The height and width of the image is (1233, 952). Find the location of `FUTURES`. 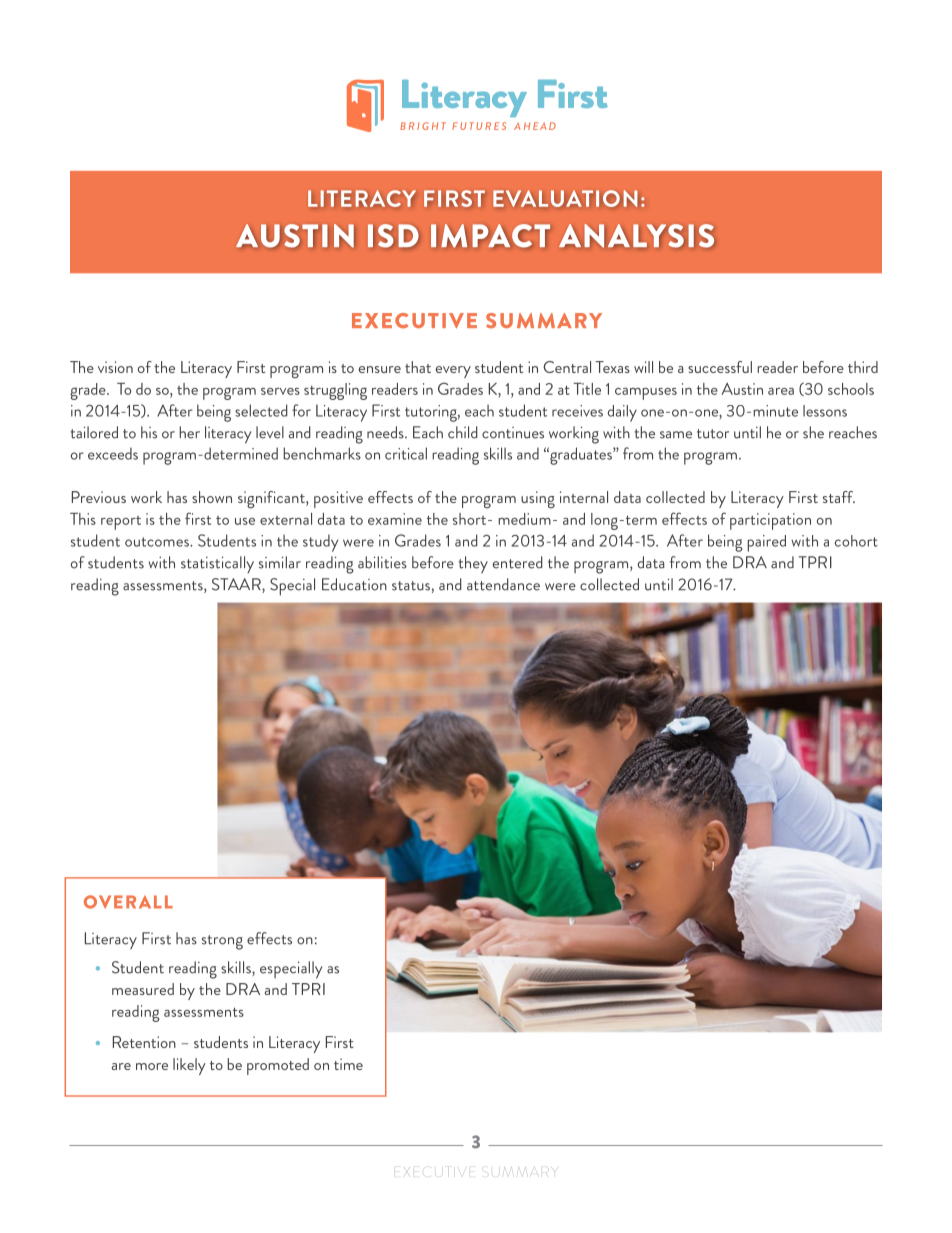

FUTURES is located at coordinates (479, 126).
